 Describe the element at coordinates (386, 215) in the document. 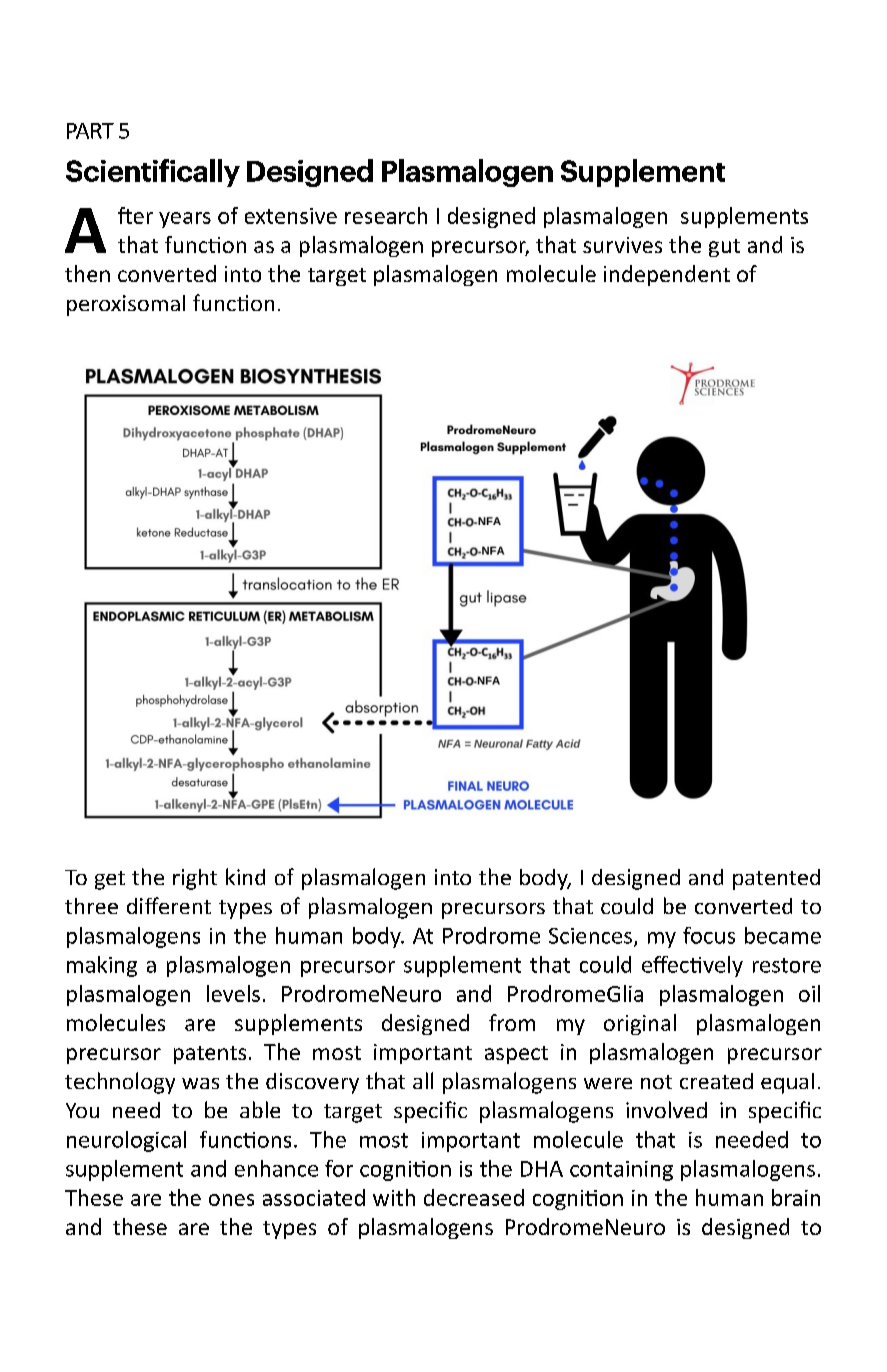

I see `research` at that location.
